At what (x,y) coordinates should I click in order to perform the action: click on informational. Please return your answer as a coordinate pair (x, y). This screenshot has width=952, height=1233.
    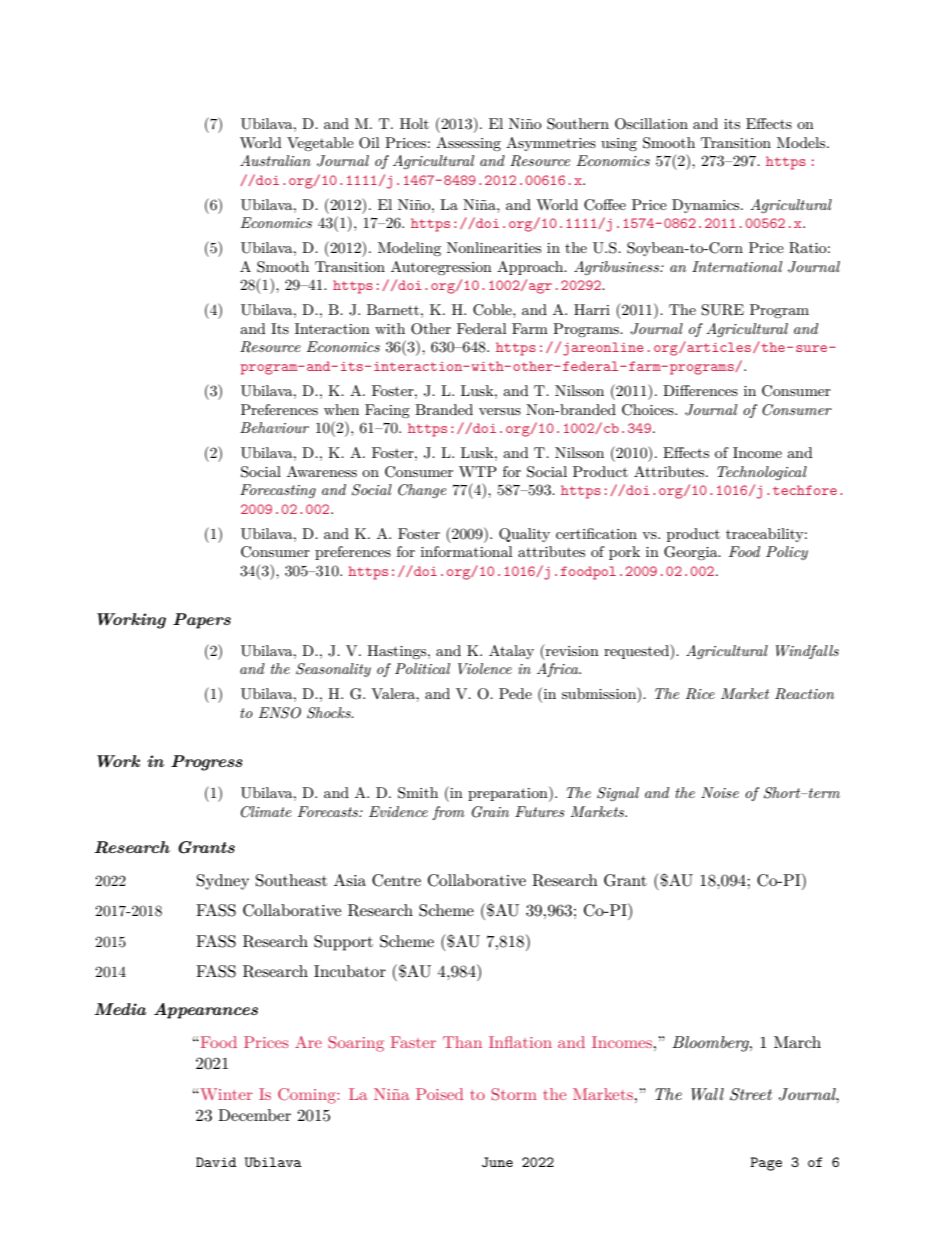
    Looking at the image, I should click on (467, 551).
